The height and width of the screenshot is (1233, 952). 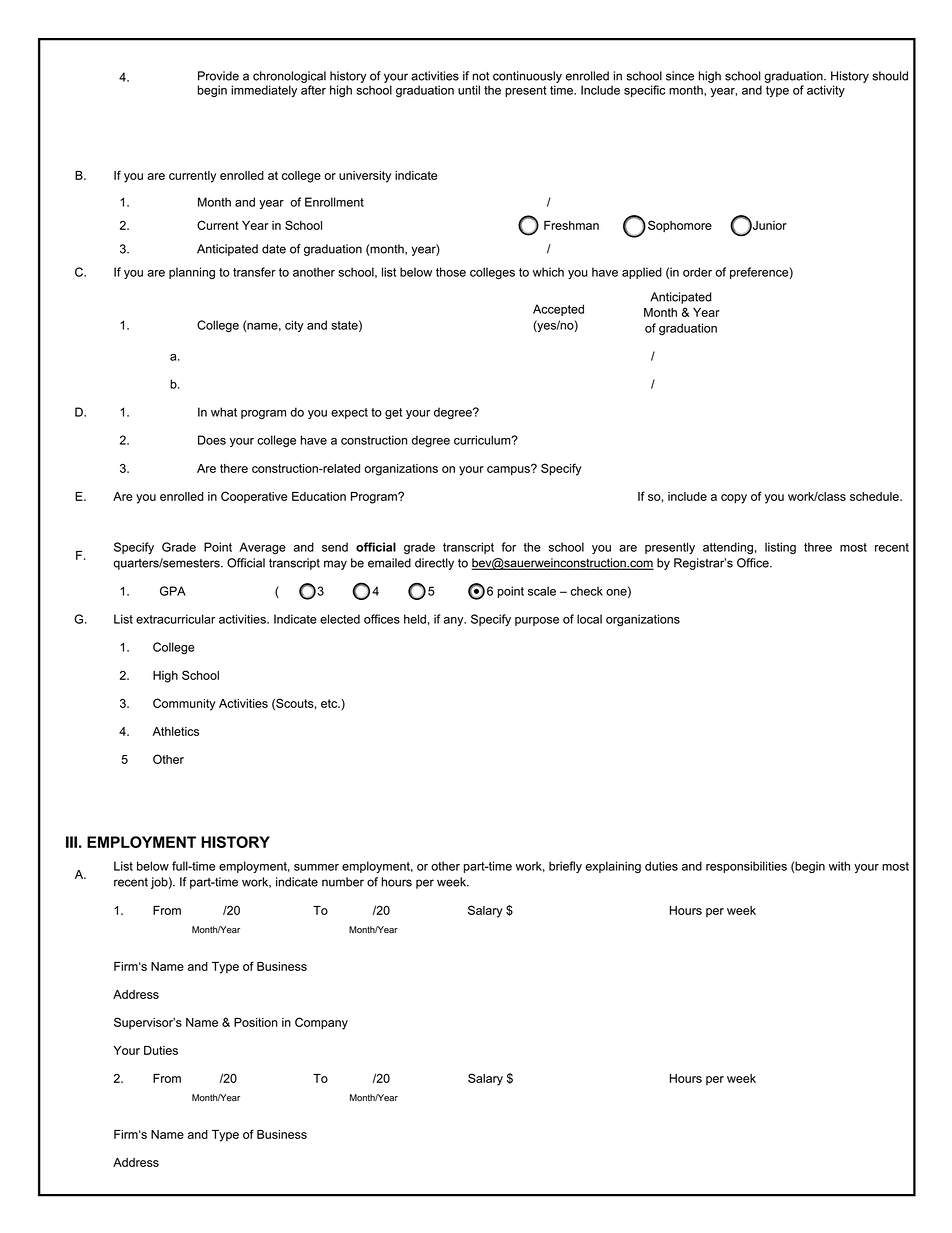 I want to click on order, so click(x=697, y=272).
